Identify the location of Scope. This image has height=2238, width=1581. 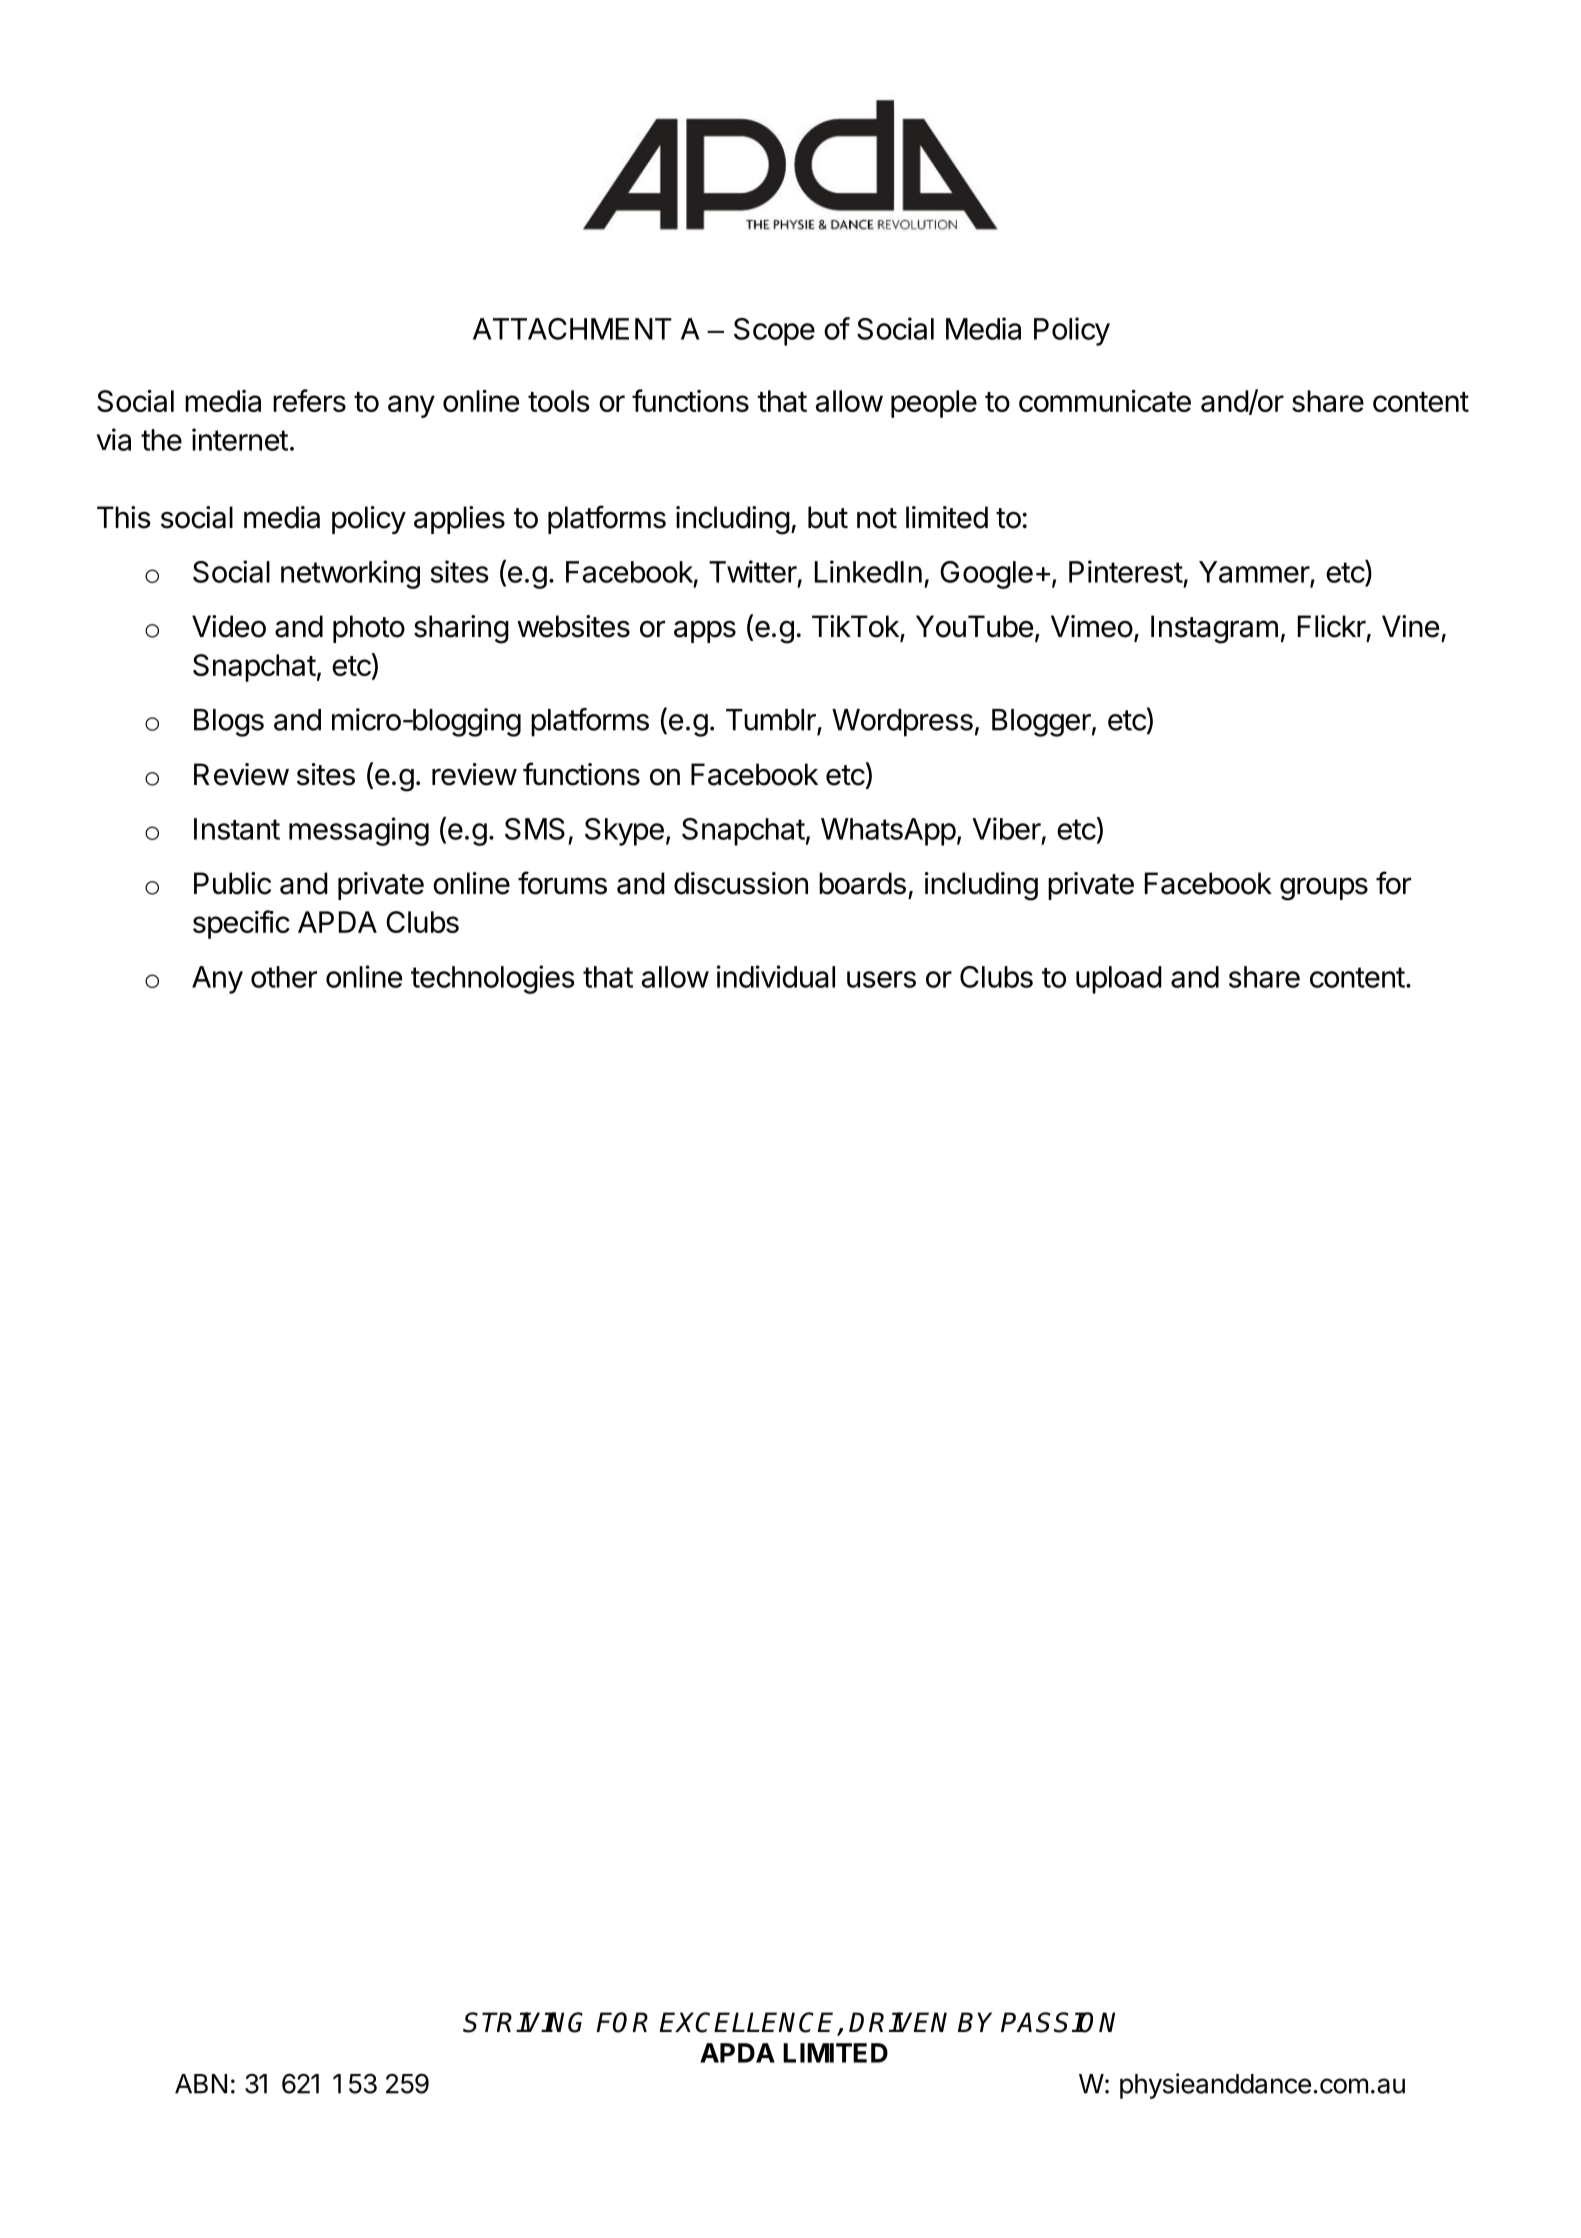
(774, 332).
